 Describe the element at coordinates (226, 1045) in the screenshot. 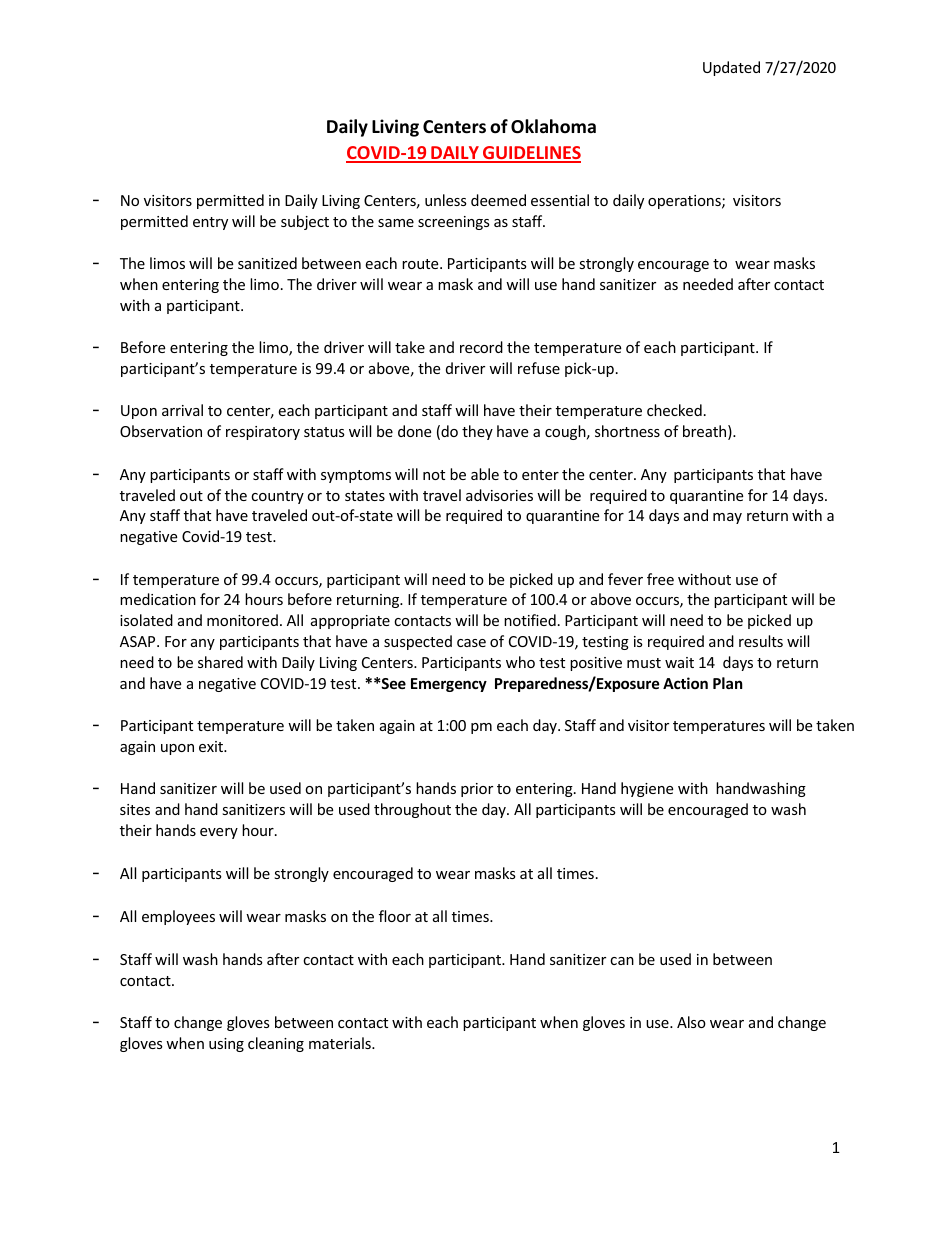

I see `using` at that location.
